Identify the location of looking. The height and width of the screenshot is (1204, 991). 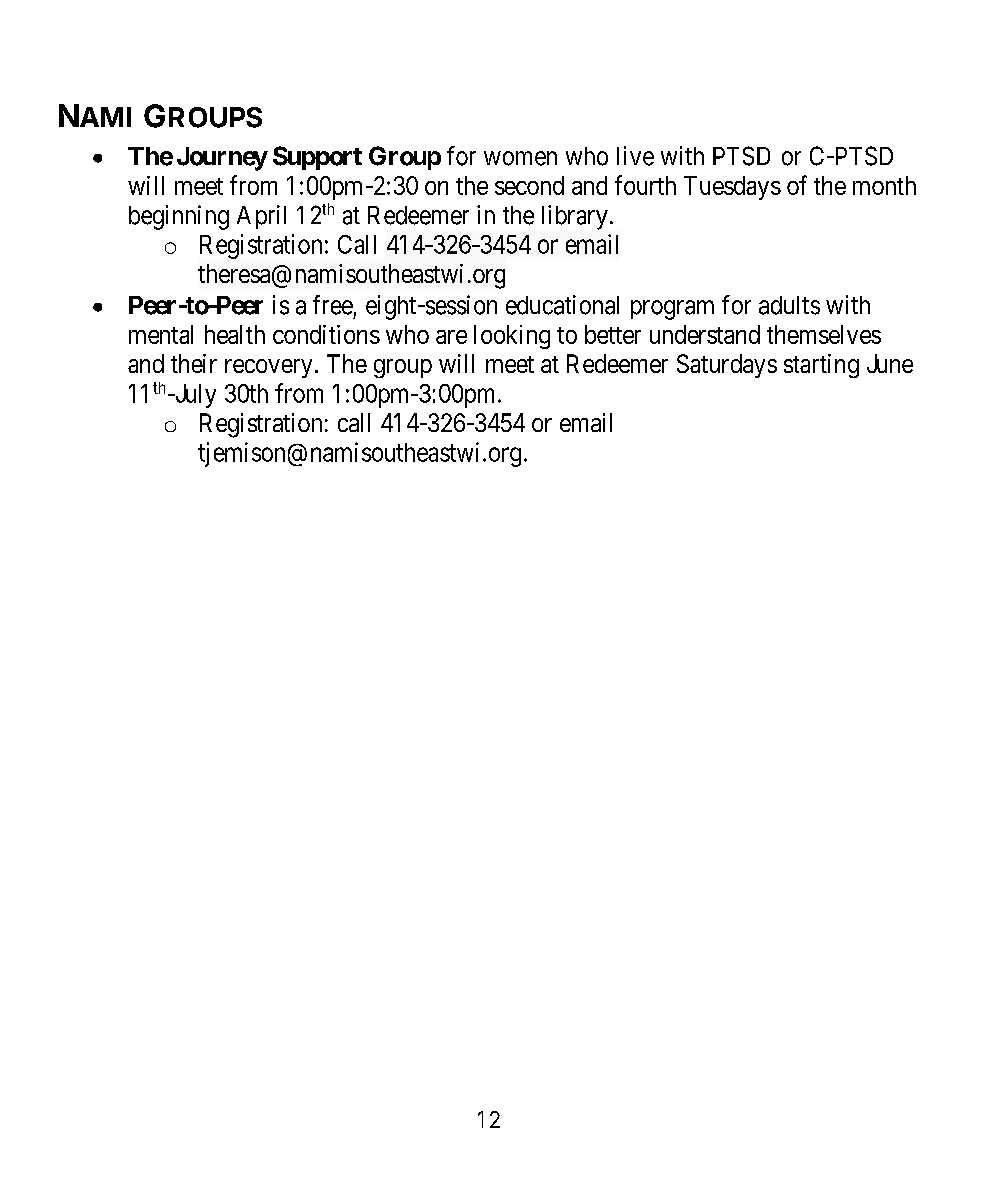
(512, 337).
